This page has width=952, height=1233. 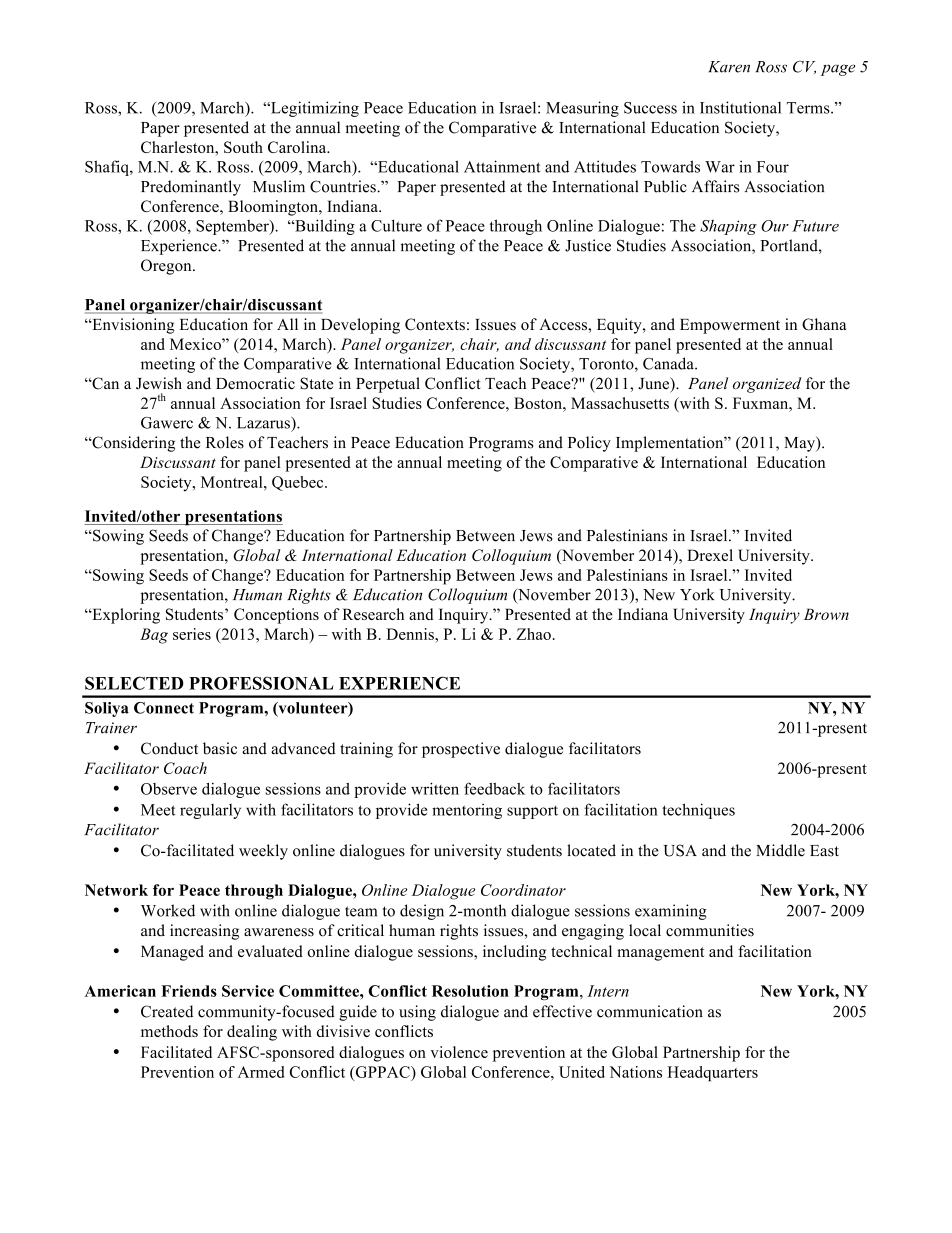 What do you see at coordinates (740, 107) in the page?
I see `Institutional` at bounding box center [740, 107].
